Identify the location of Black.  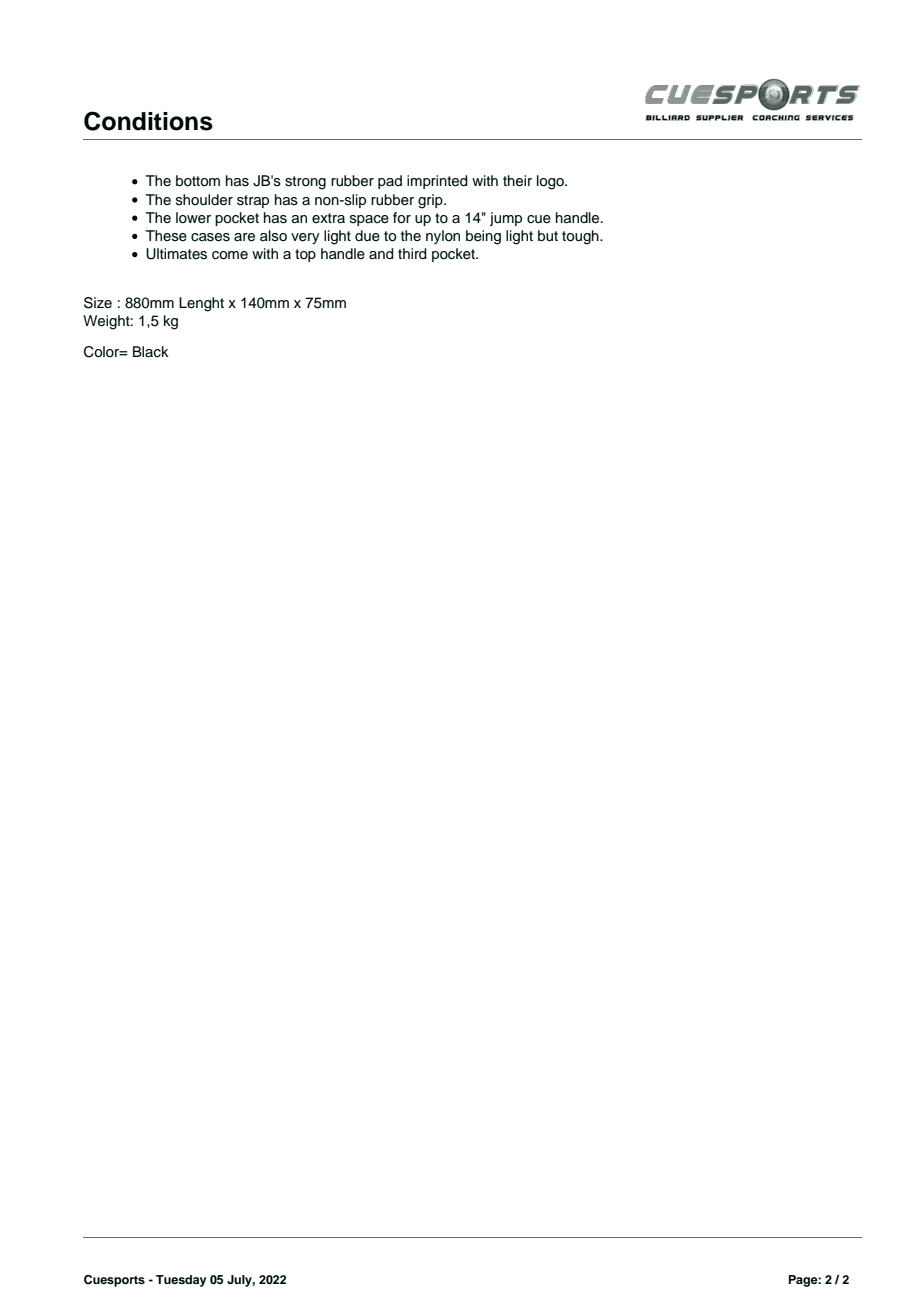
(151, 352).
